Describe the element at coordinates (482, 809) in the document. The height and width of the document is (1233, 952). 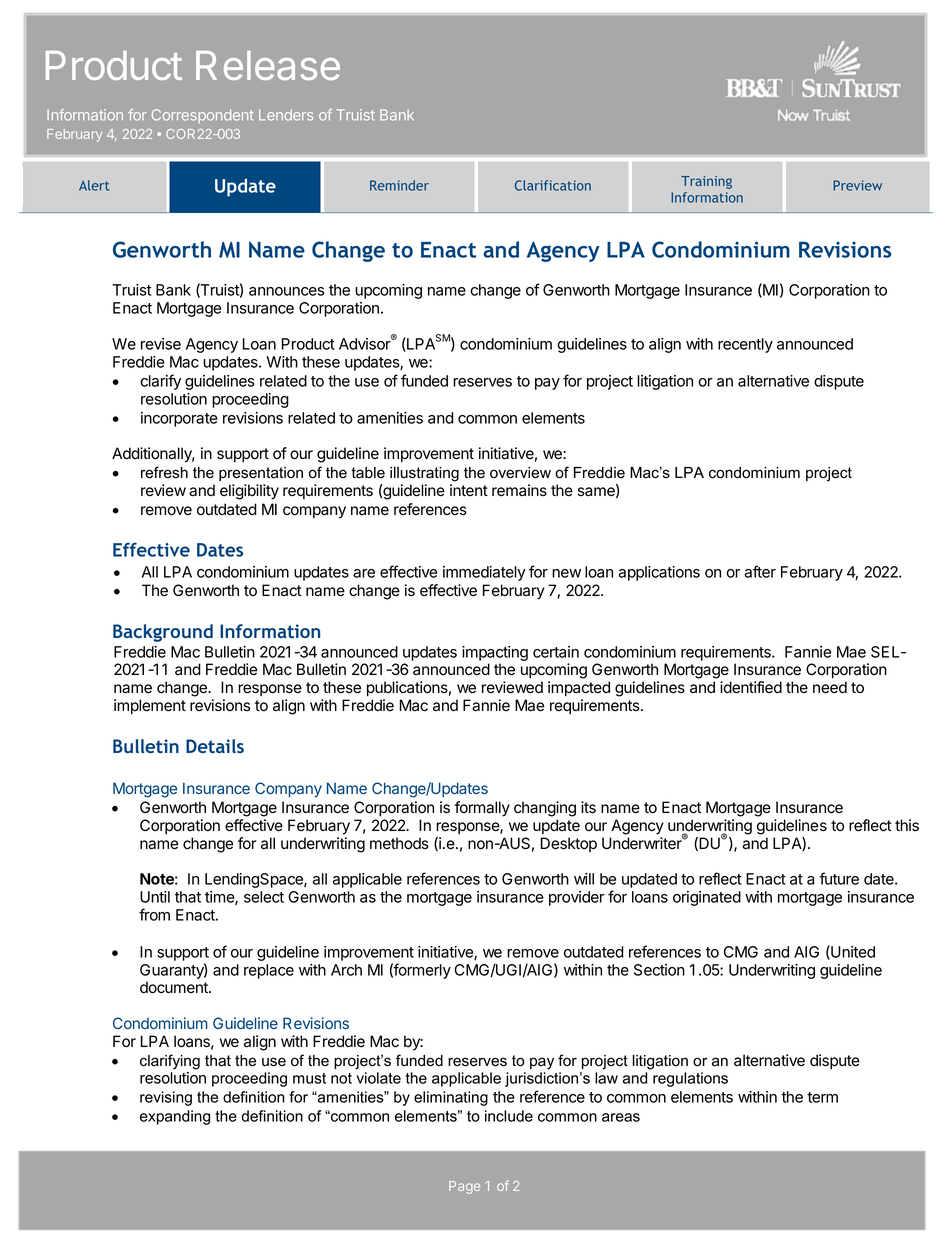
I see `formally` at that location.
